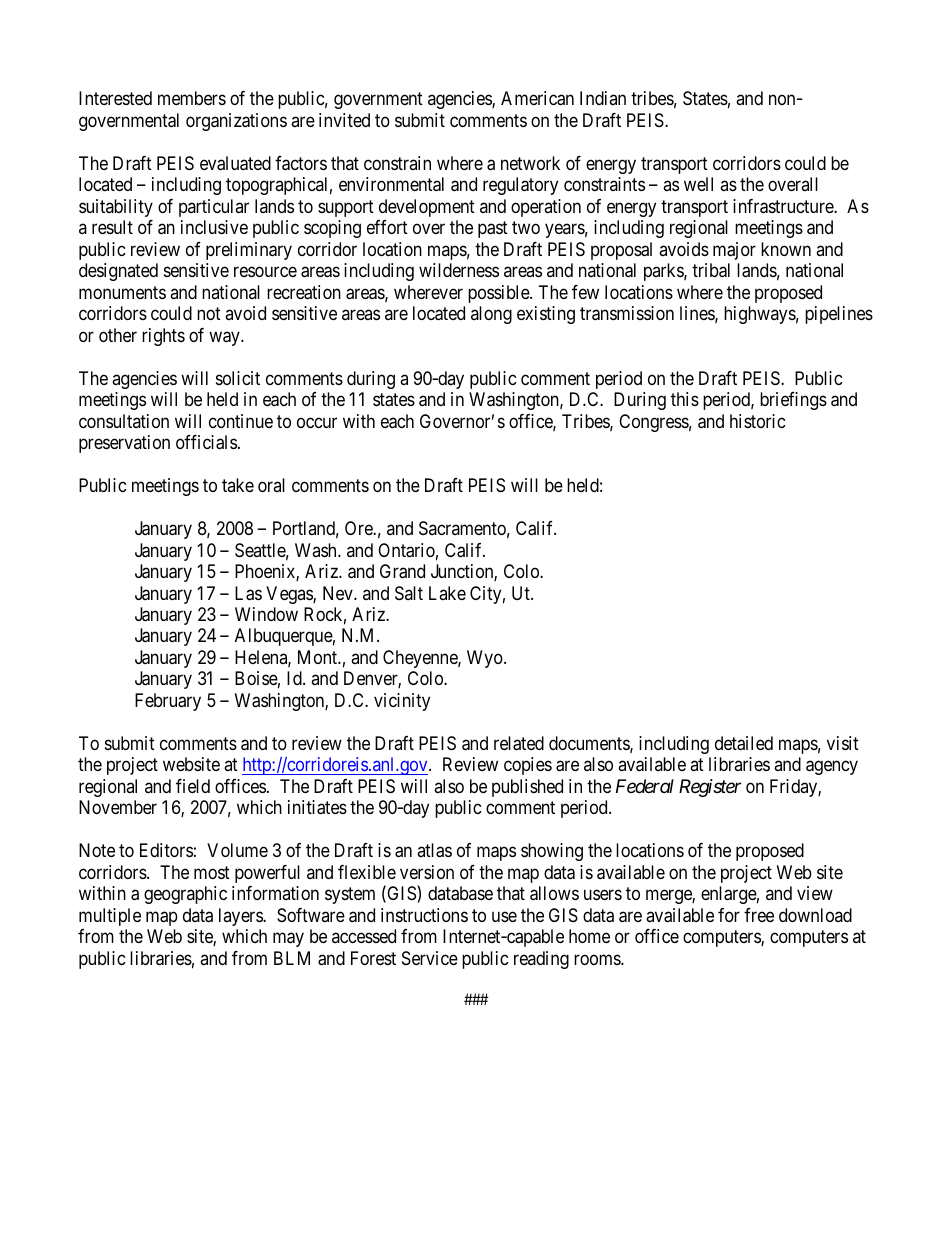 Image resolution: width=952 pixels, height=1233 pixels. What do you see at coordinates (758, 421) in the screenshot?
I see `historic` at bounding box center [758, 421].
